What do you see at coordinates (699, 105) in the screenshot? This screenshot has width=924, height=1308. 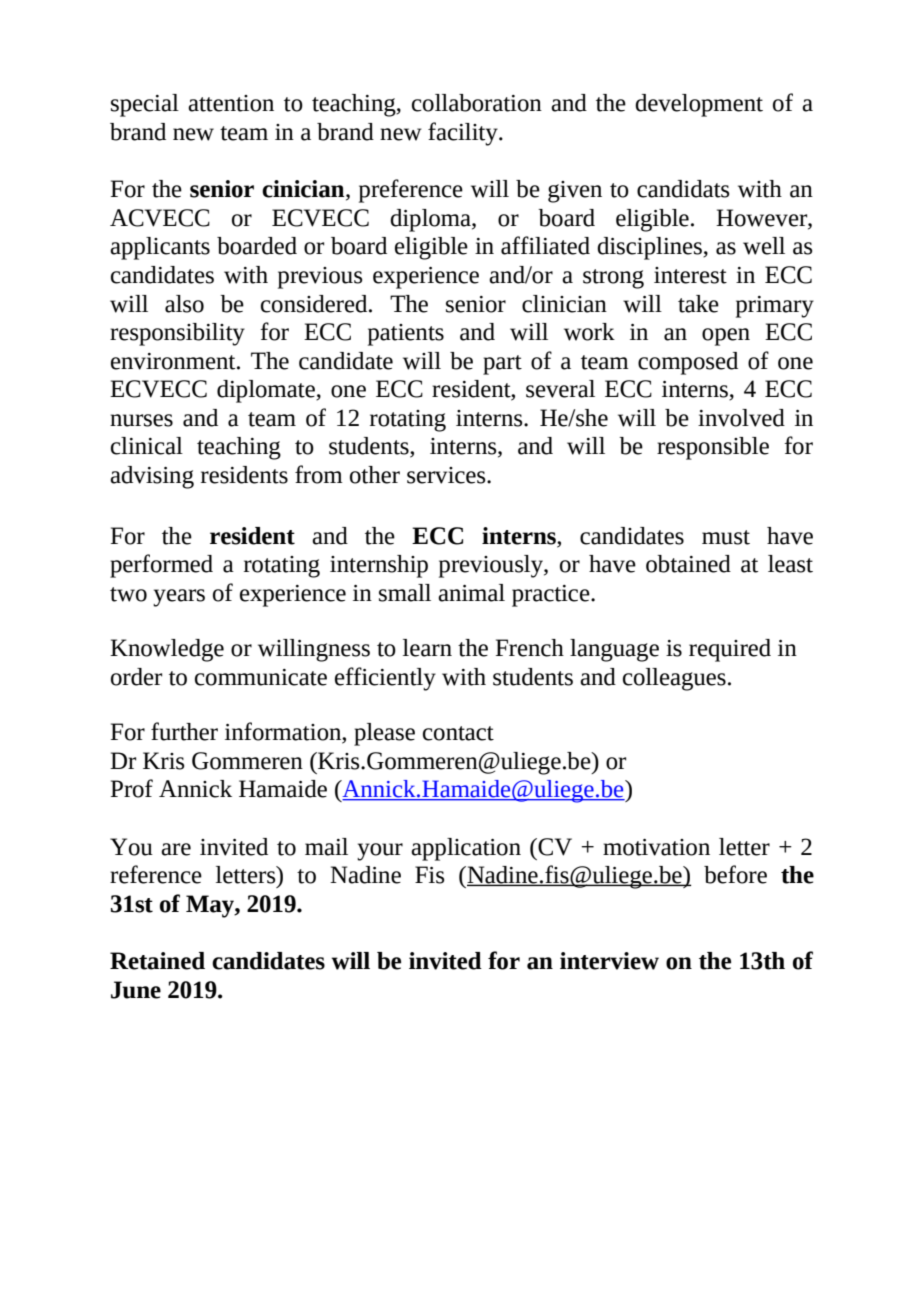 I see `development` at bounding box center [699, 105].
